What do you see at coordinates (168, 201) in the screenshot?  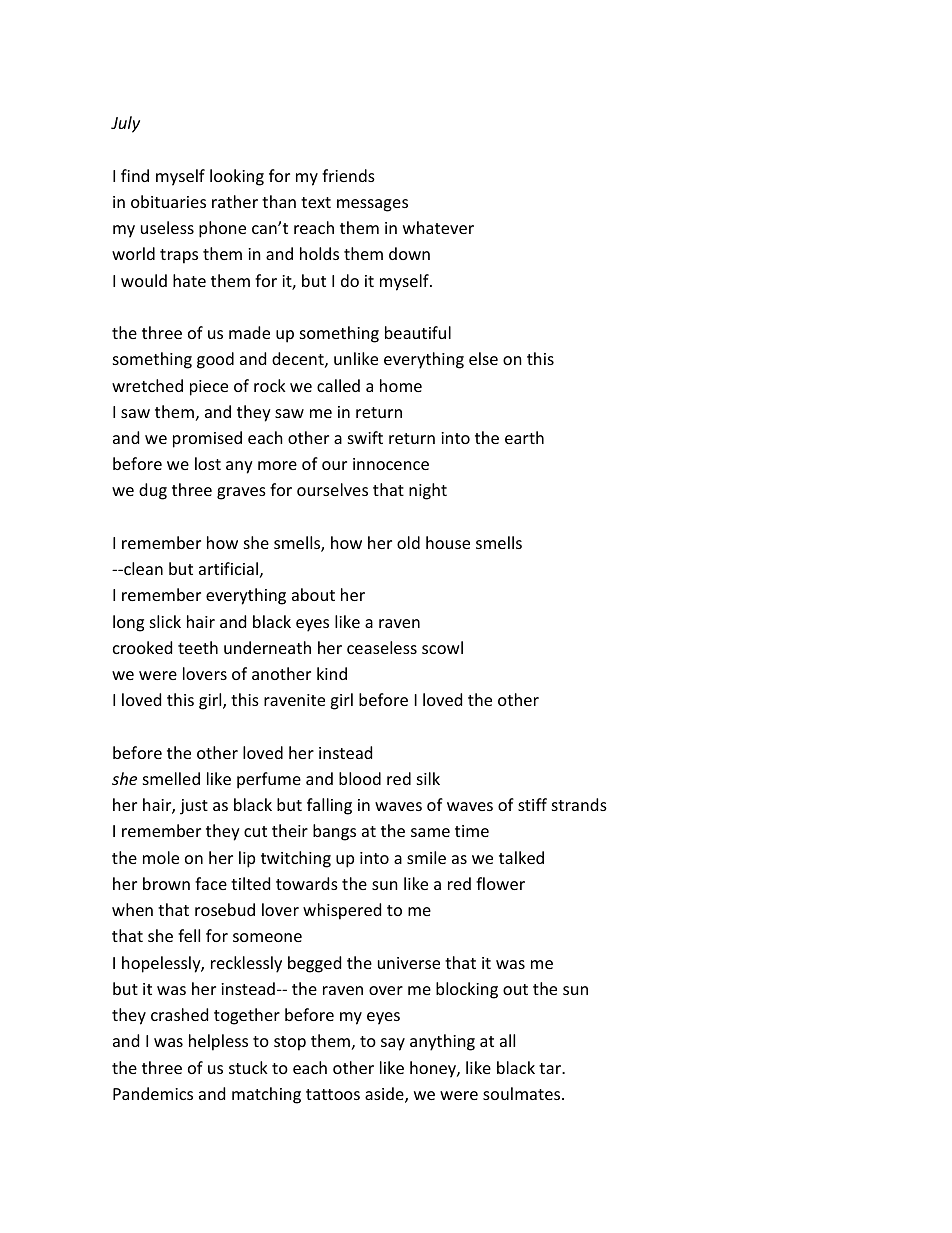 I see `obituaries` at bounding box center [168, 201].
